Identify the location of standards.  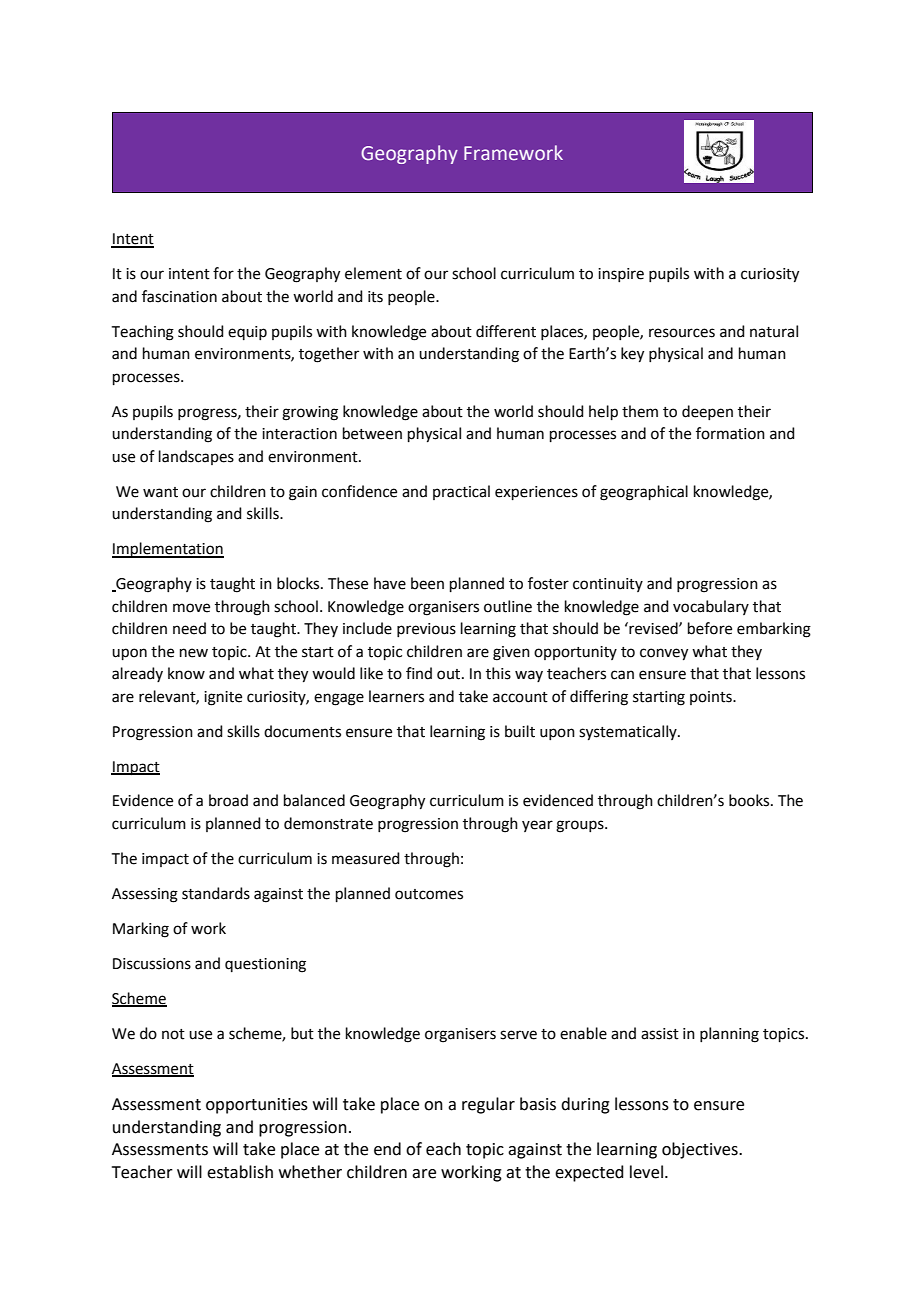
(216, 893).
